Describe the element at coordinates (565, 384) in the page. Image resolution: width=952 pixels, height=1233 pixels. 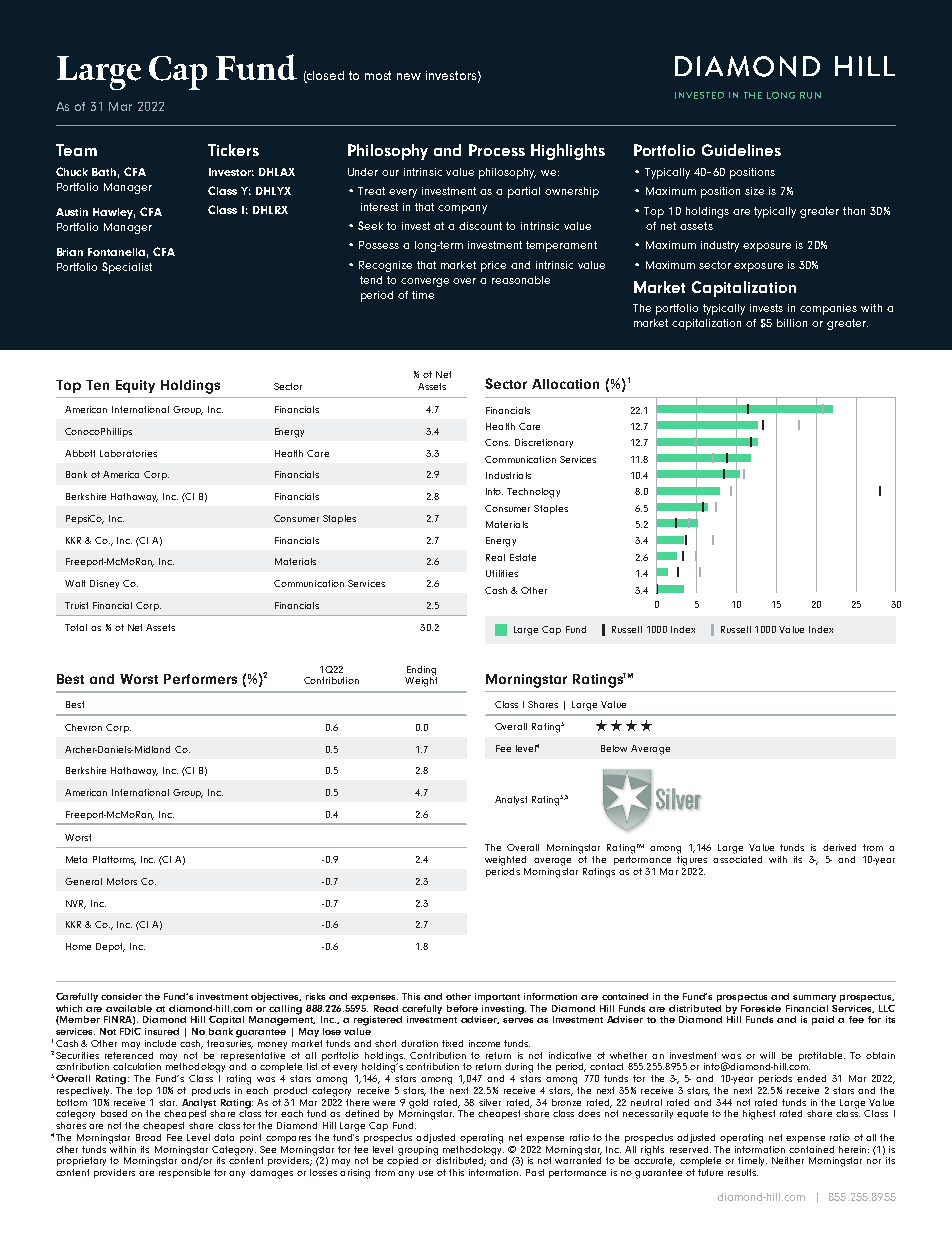
I see `Allocation` at that location.
